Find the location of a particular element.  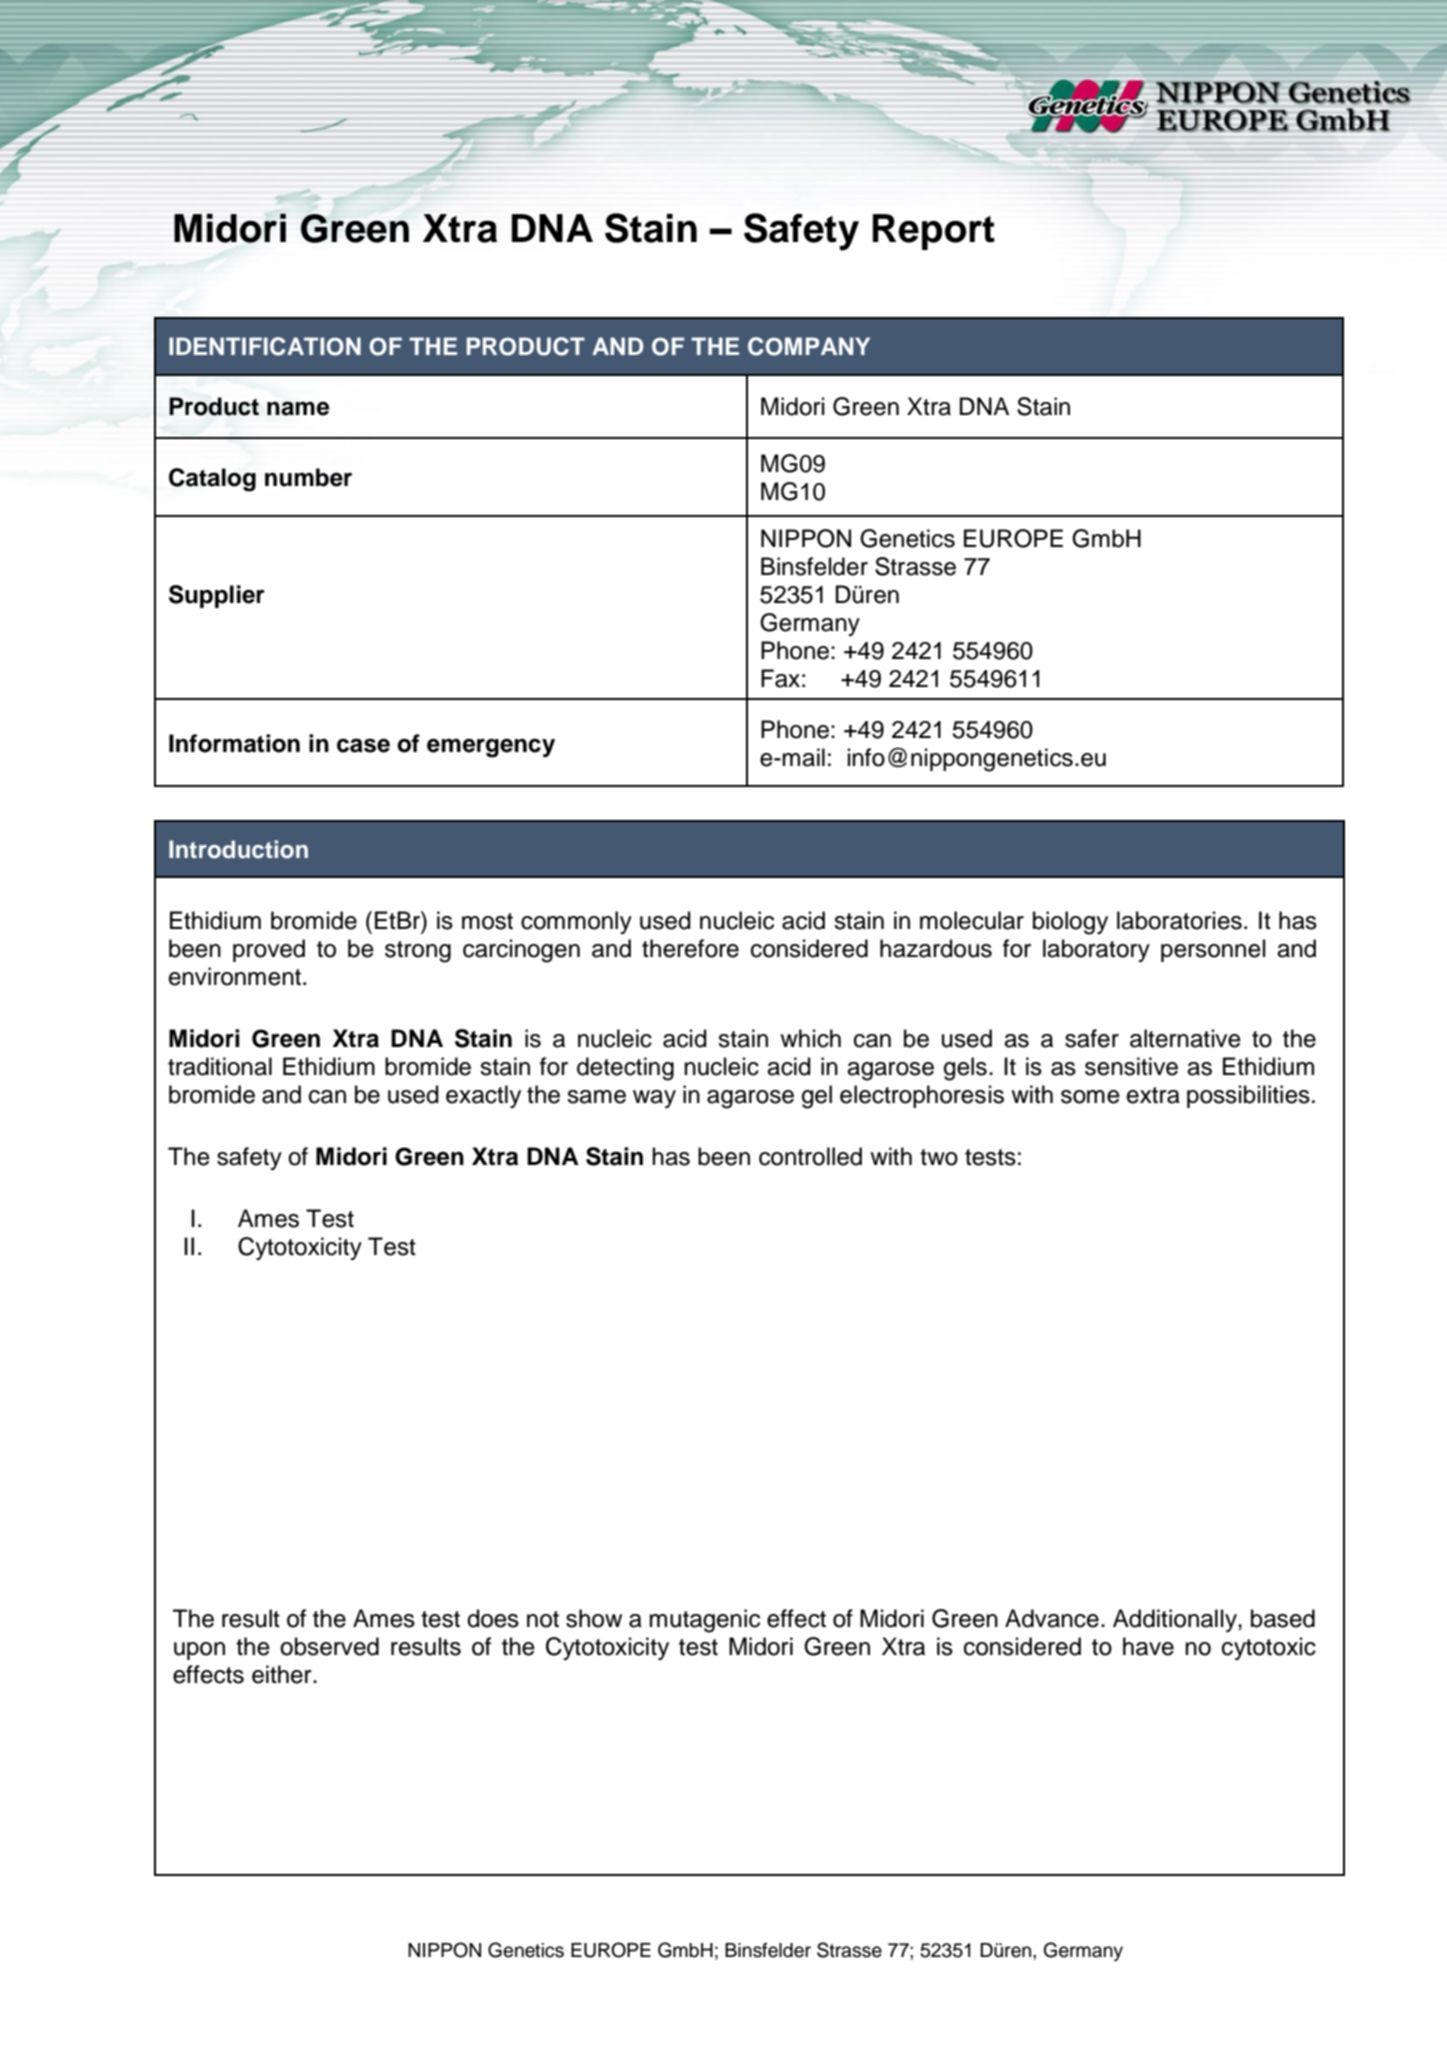

COMPANY is located at coordinates (809, 346).
